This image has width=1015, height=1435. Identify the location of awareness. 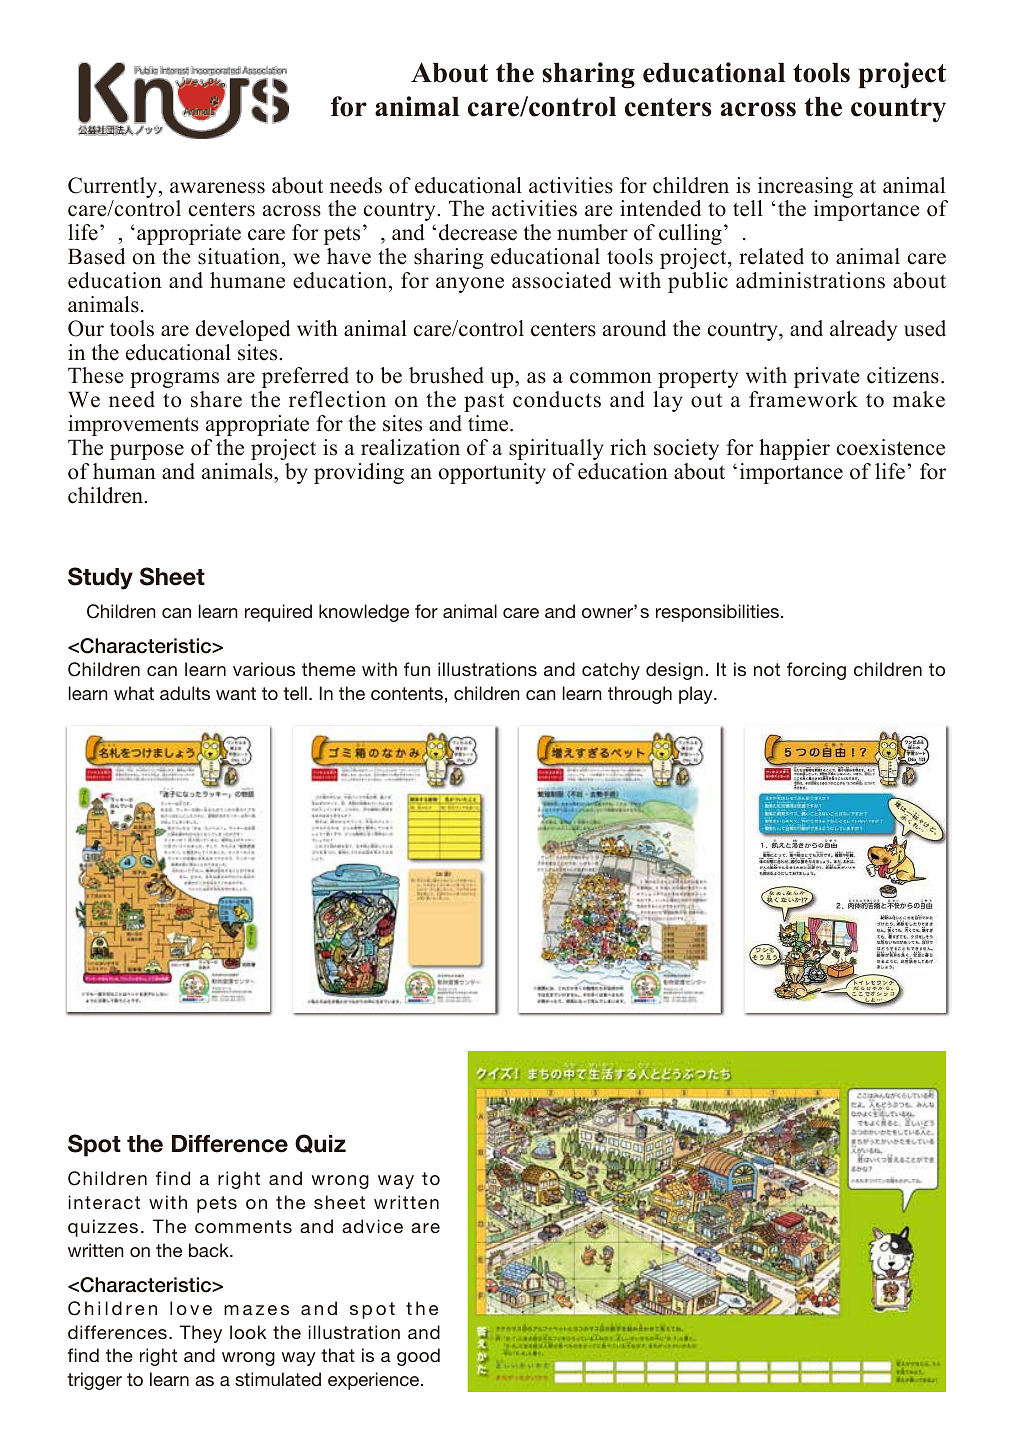
(217, 188).
